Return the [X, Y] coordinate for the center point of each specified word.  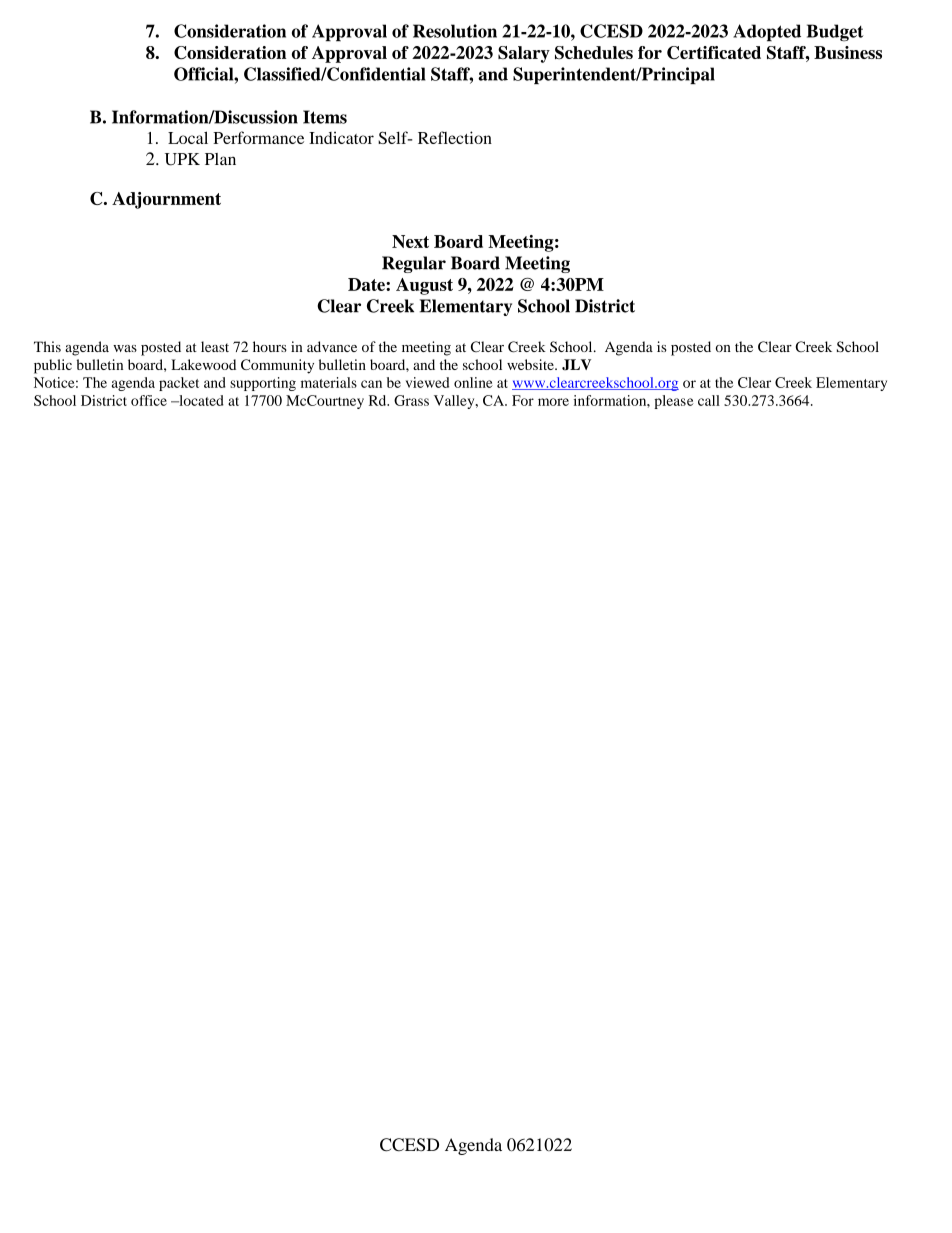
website [531, 364]
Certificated [714, 52]
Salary [524, 54]
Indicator [341, 137]
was [125, 348]
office [149, 400]
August [424, 286]
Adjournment [166, 200]
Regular [414, 264]
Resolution [455, 31]
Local [188, 137]
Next [410, 241]
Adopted [767, 33]
